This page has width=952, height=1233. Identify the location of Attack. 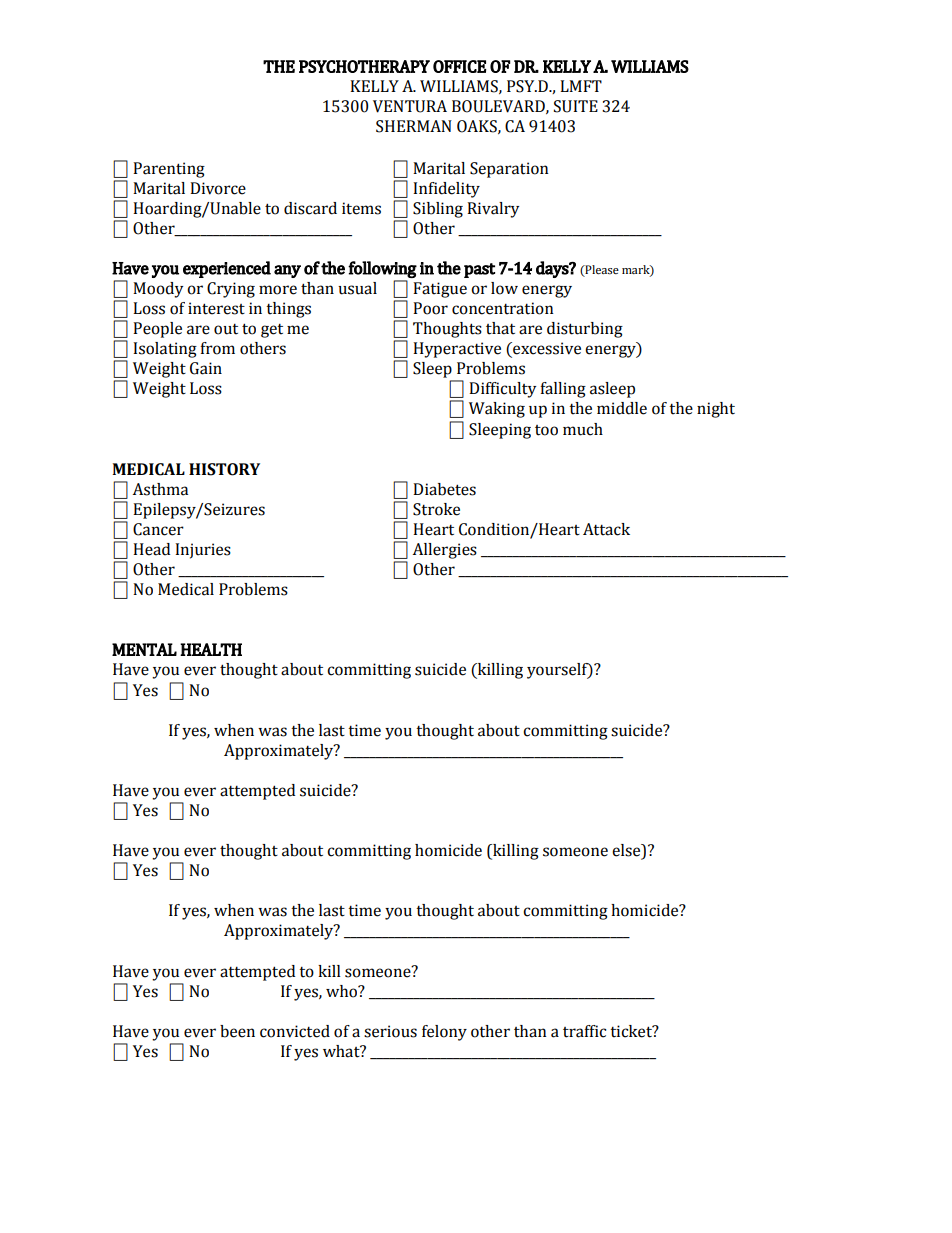
(606, 529).
